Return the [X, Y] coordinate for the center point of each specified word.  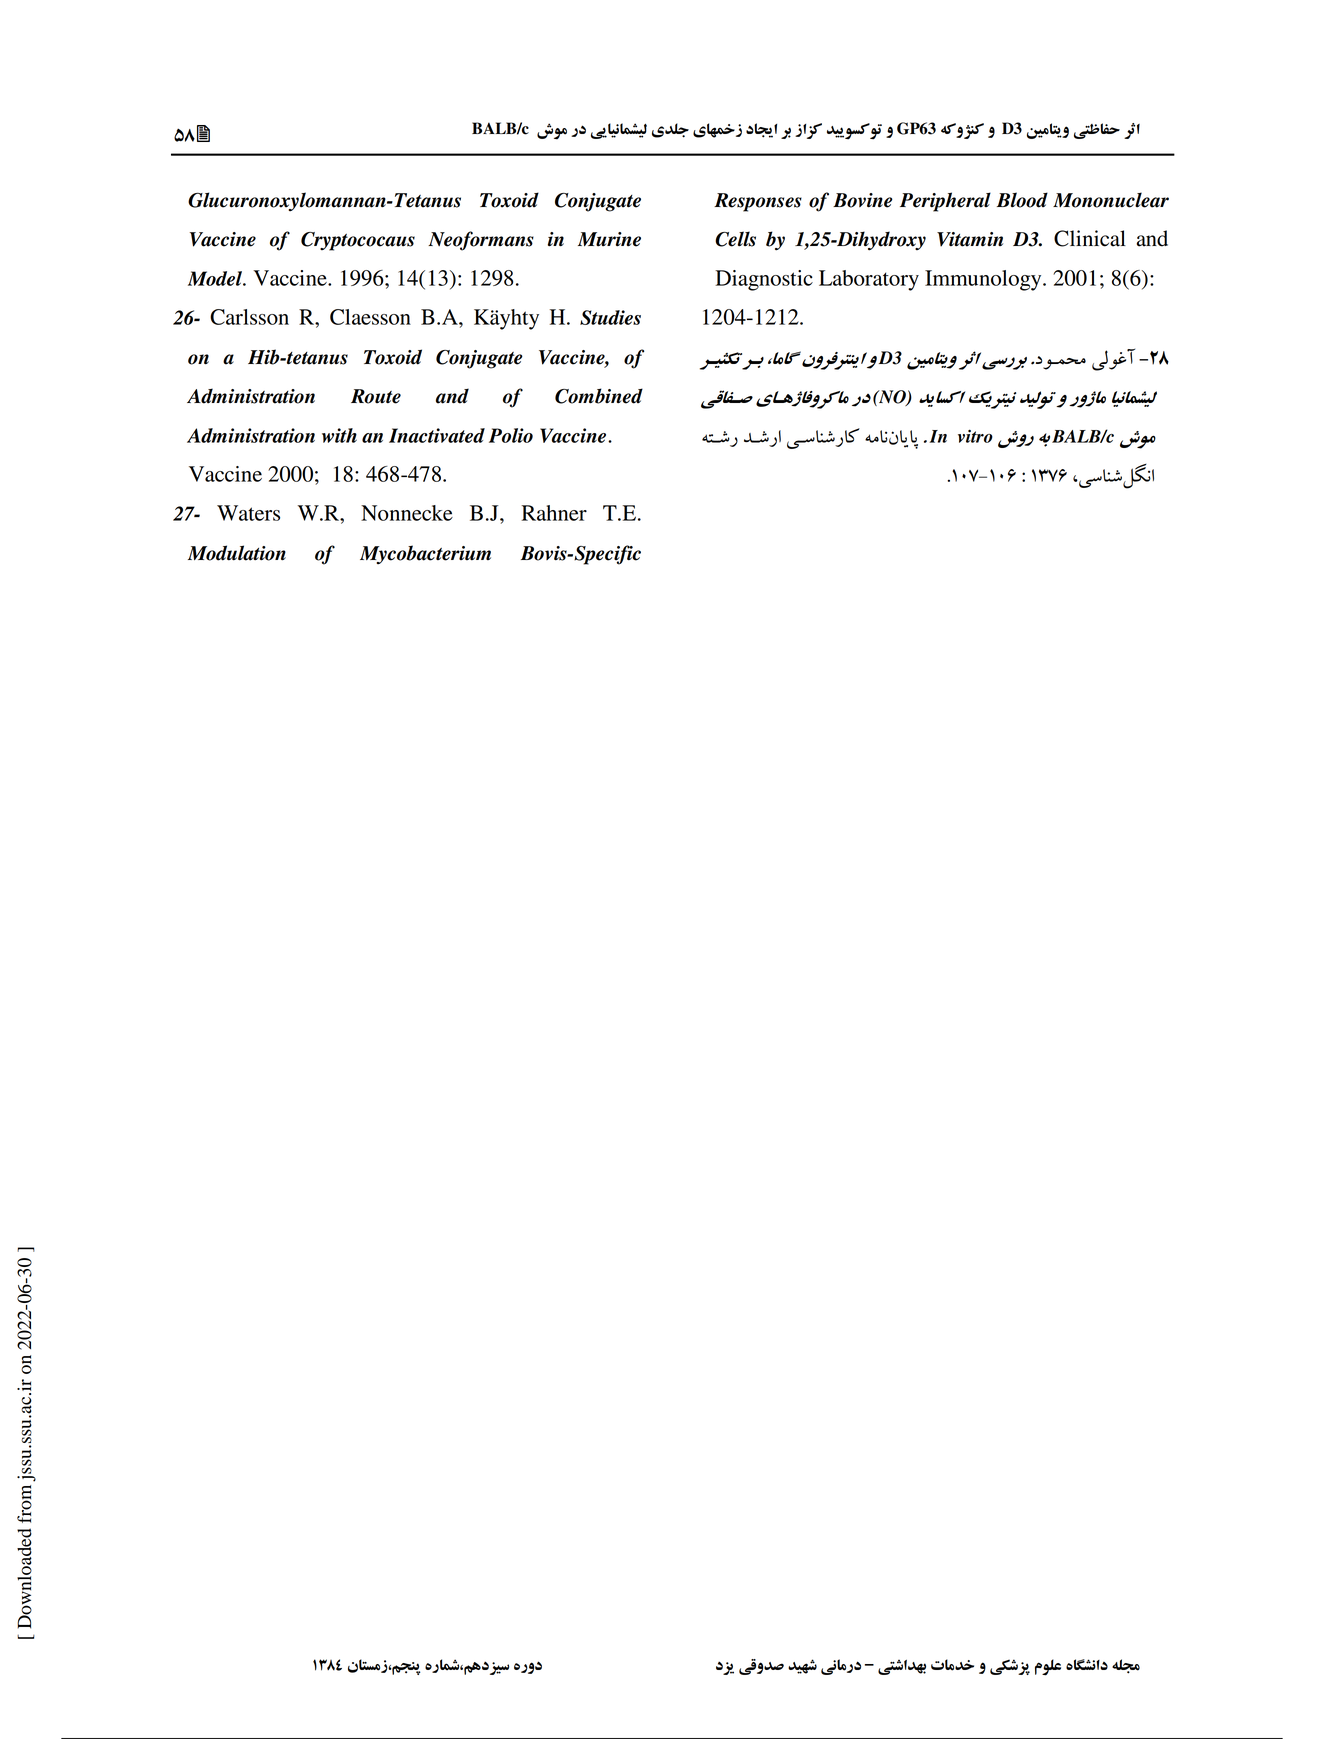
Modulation [237, 553]
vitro [975, 436]
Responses [758, 202]
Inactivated [437, 435]
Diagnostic [764, 280]
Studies [610, 317]
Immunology [984, 280]
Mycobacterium [425, 554]
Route [376, 396]
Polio [511, 435]
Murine [609, 239]
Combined [599, 396]
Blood [1022, 200]
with [339, 435]
